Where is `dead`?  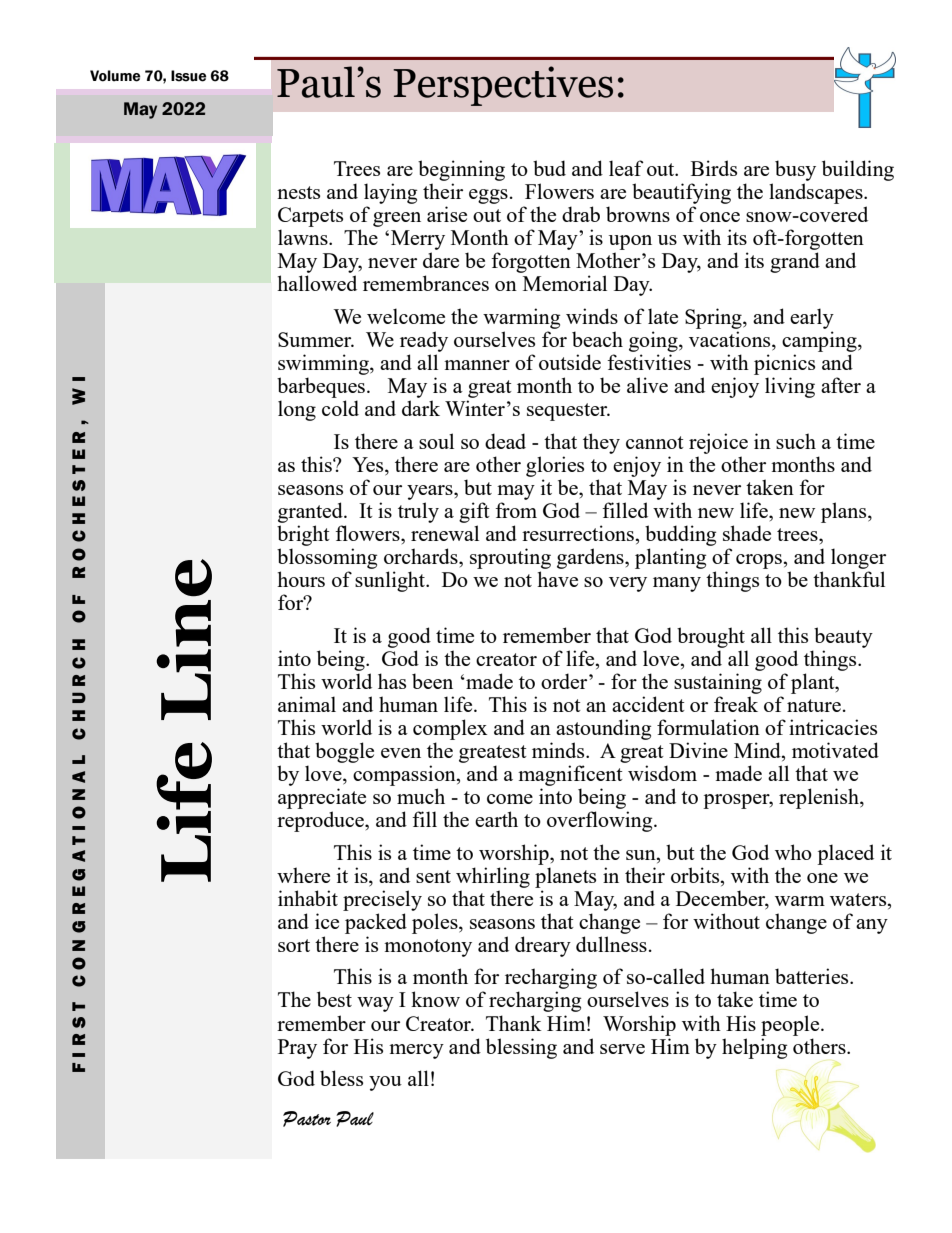
dead is located at coordinates (505, 441).
